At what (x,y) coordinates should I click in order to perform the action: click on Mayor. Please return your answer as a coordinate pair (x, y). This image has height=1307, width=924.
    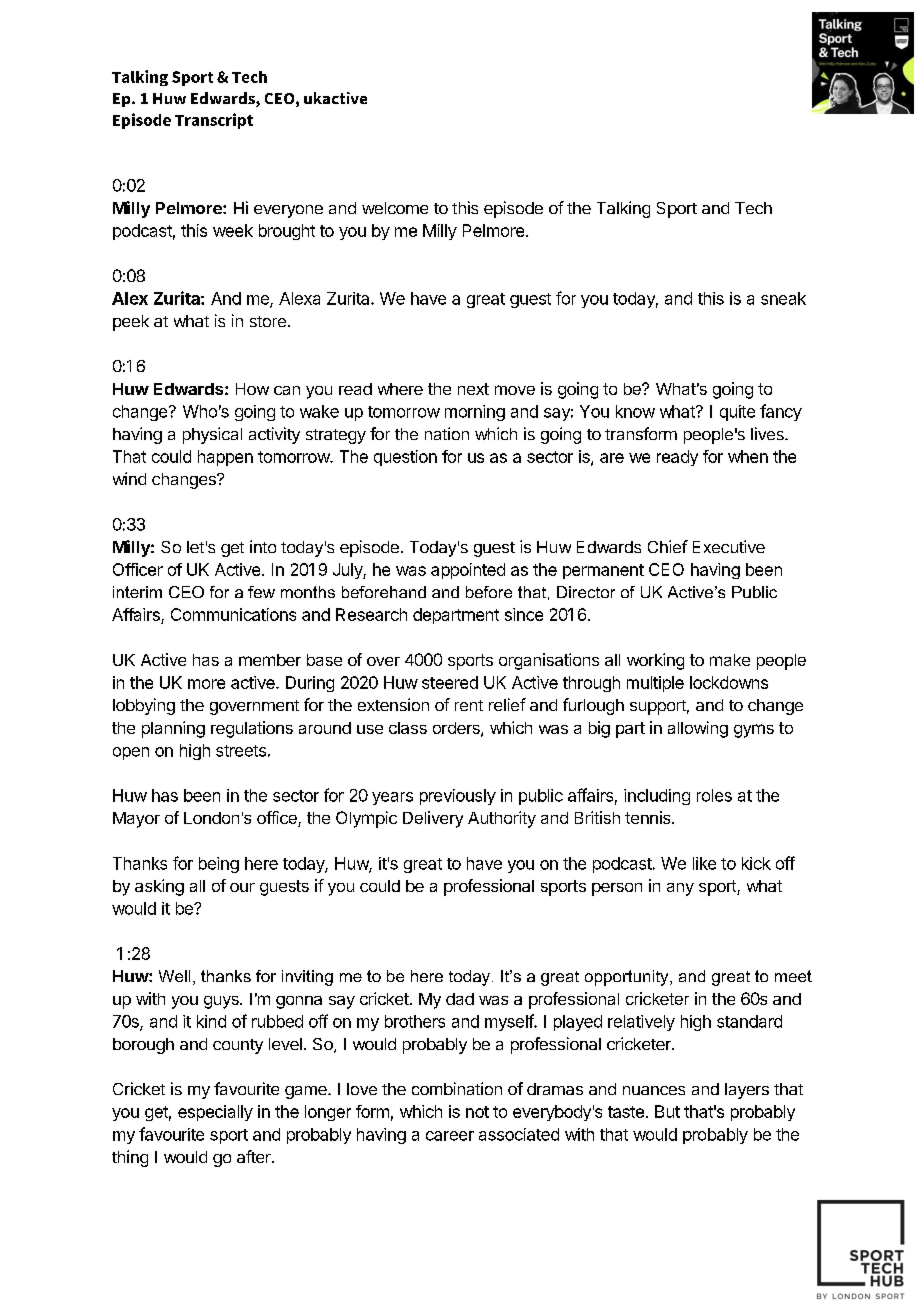
    Looking at the image, I should click on (136, 820).
